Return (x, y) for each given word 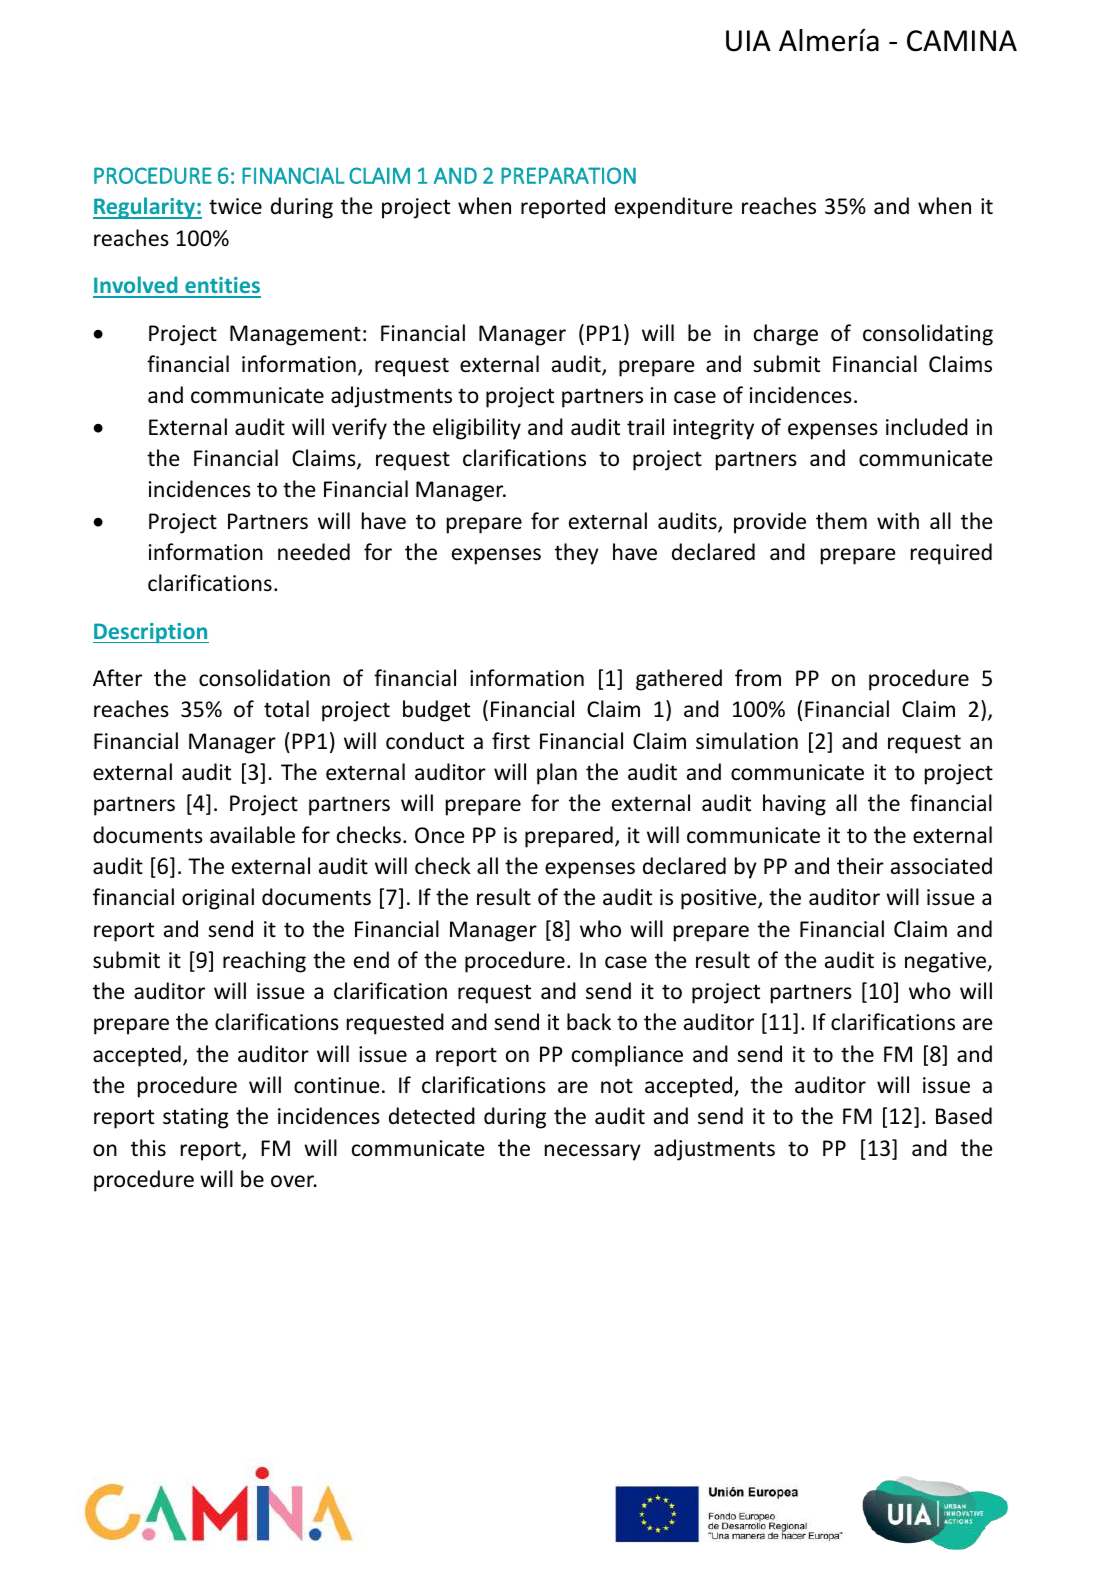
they (577, 554)
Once (440, 835)
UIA (748, 41)
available (252, 835)
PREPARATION (568, 175)
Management (295, 335)
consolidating (928, 335)
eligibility (477, 429)
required (951, 554)
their (860, 866)
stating (196, 1118)
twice (235, 206)
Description (151, 633)
